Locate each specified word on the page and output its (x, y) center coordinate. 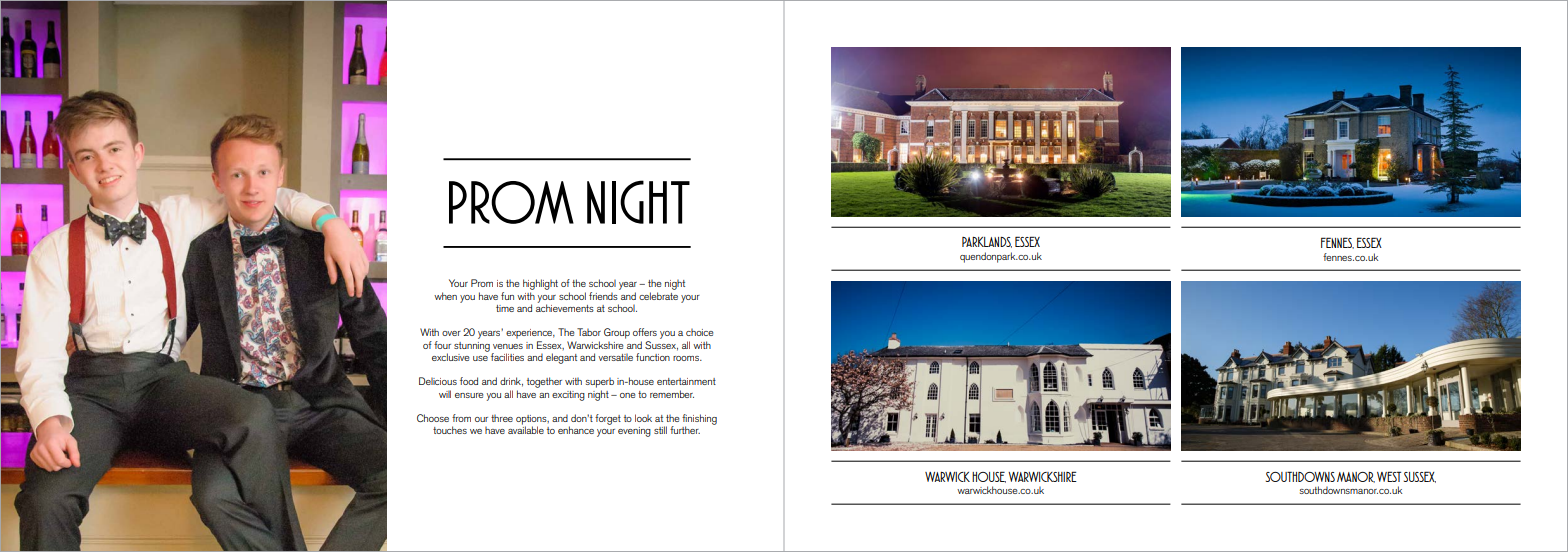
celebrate (658, 296)
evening (634, 432)
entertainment (686, 381)
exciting (568, 396)
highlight (540, 284)
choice (699, 332)
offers (645, 332)
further (685, 430)
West (1389, 476)
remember (672, 394)
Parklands (987, 242)
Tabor (589, 332)
